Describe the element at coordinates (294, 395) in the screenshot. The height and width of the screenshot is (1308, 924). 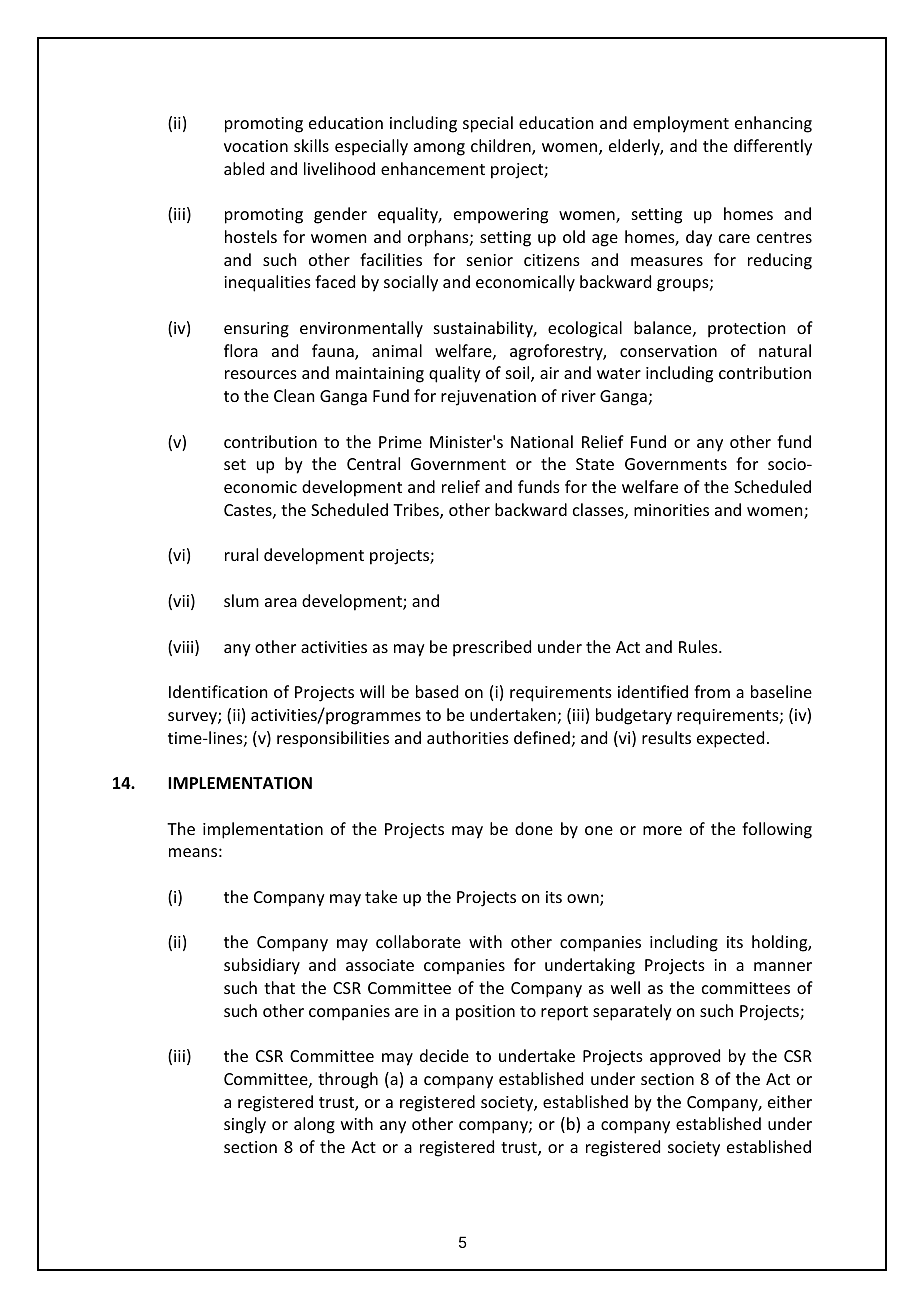
I see `Clean` at that location.
